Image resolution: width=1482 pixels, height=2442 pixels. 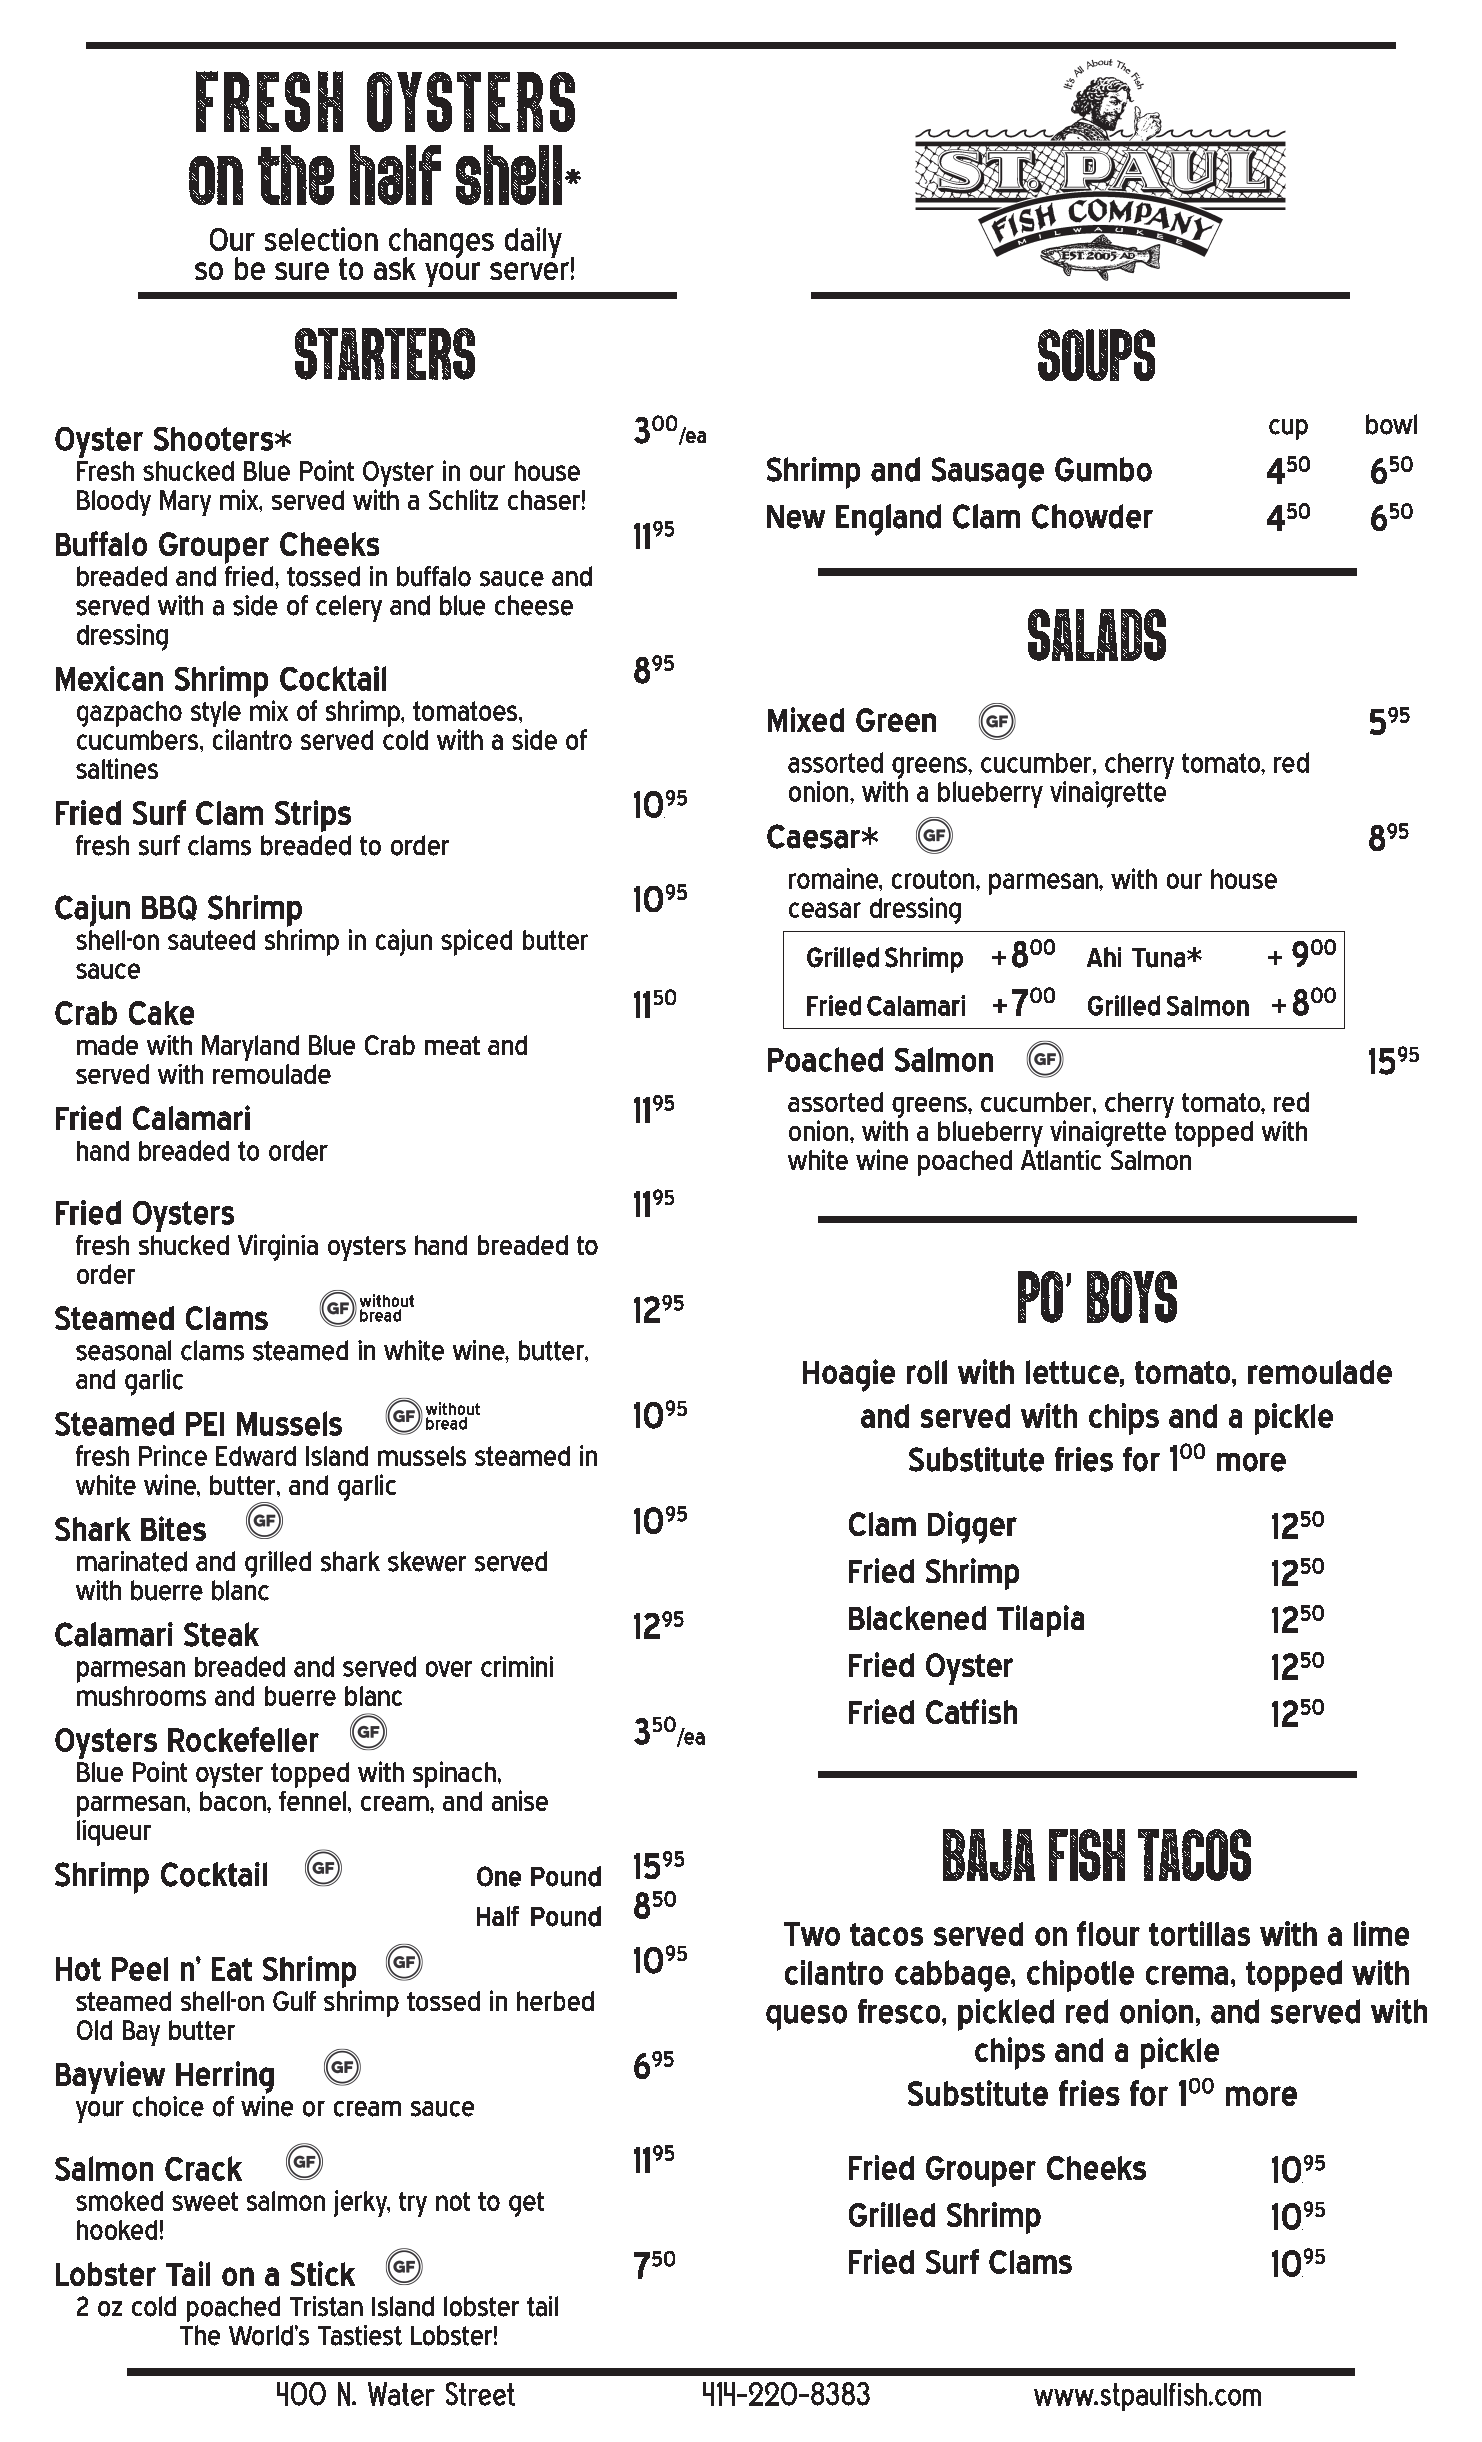 I want to click on Tristan, so click(x=326, y=2306).
